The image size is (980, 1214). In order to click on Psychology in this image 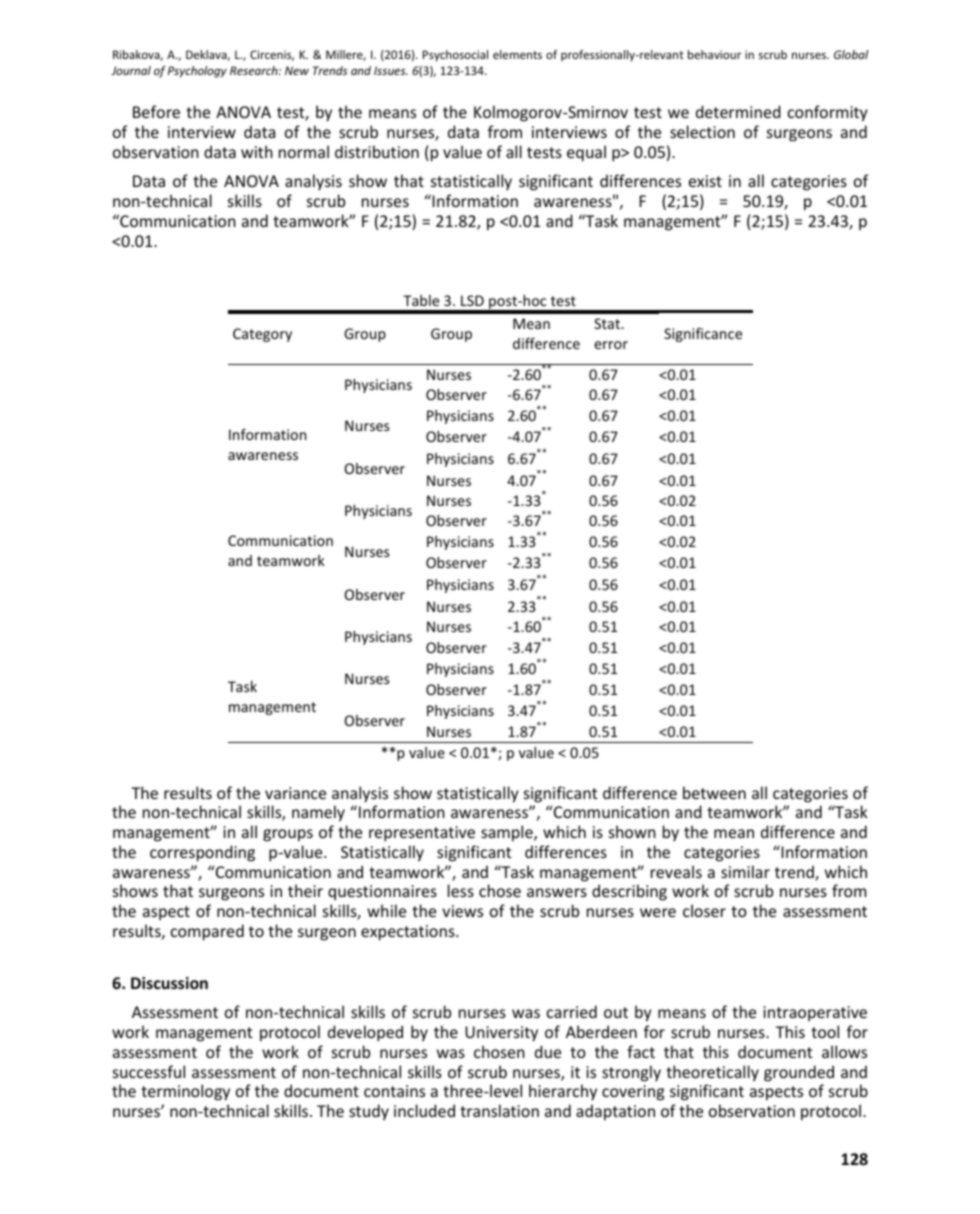, I will do `click(197, 72)`.
